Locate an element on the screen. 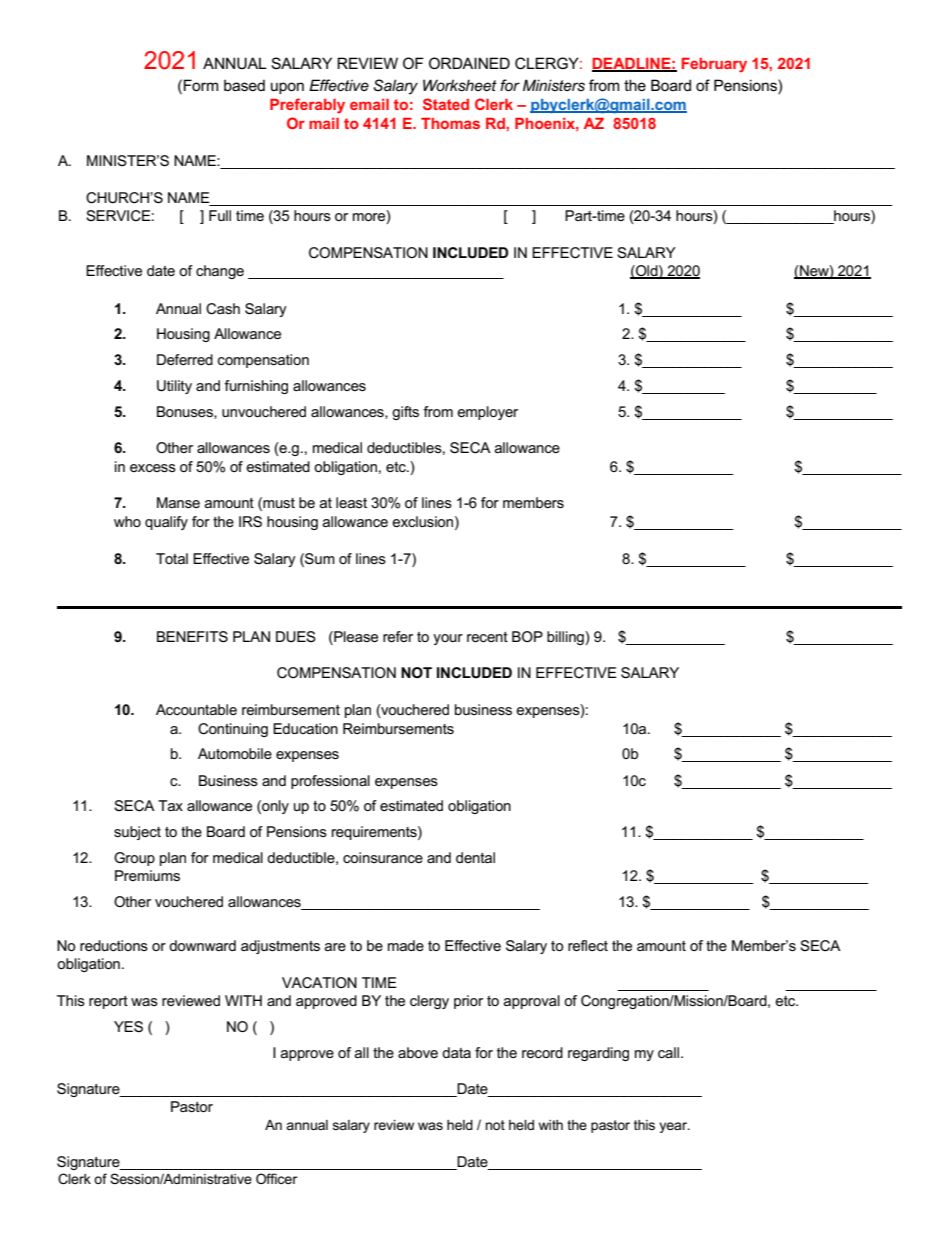 The image size is (952, 1233). Officer is located at coordinates (276, 1178).
